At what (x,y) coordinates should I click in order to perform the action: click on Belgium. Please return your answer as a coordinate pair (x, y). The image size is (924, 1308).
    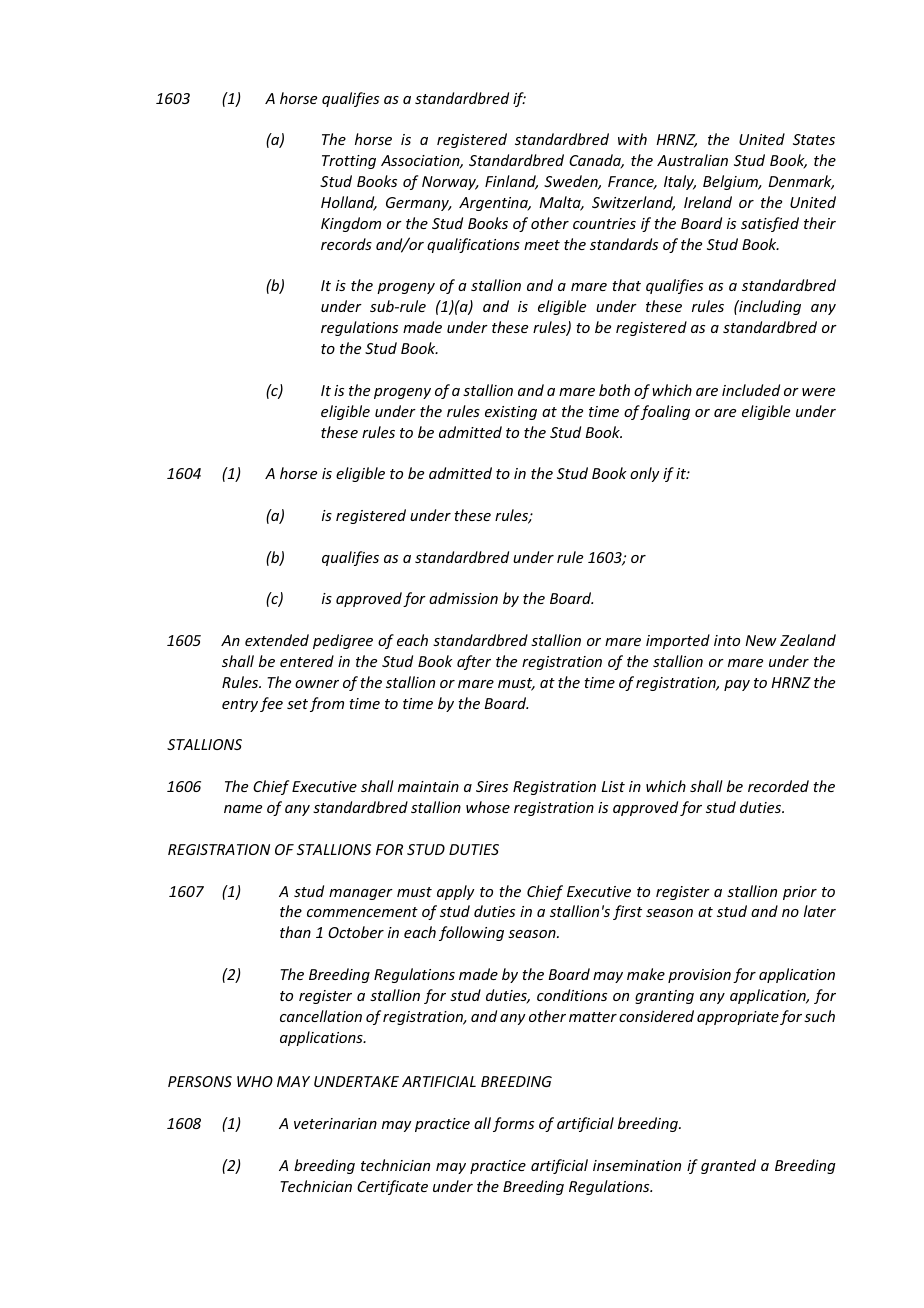
    Looking at the image, I should click on (732, 182).
